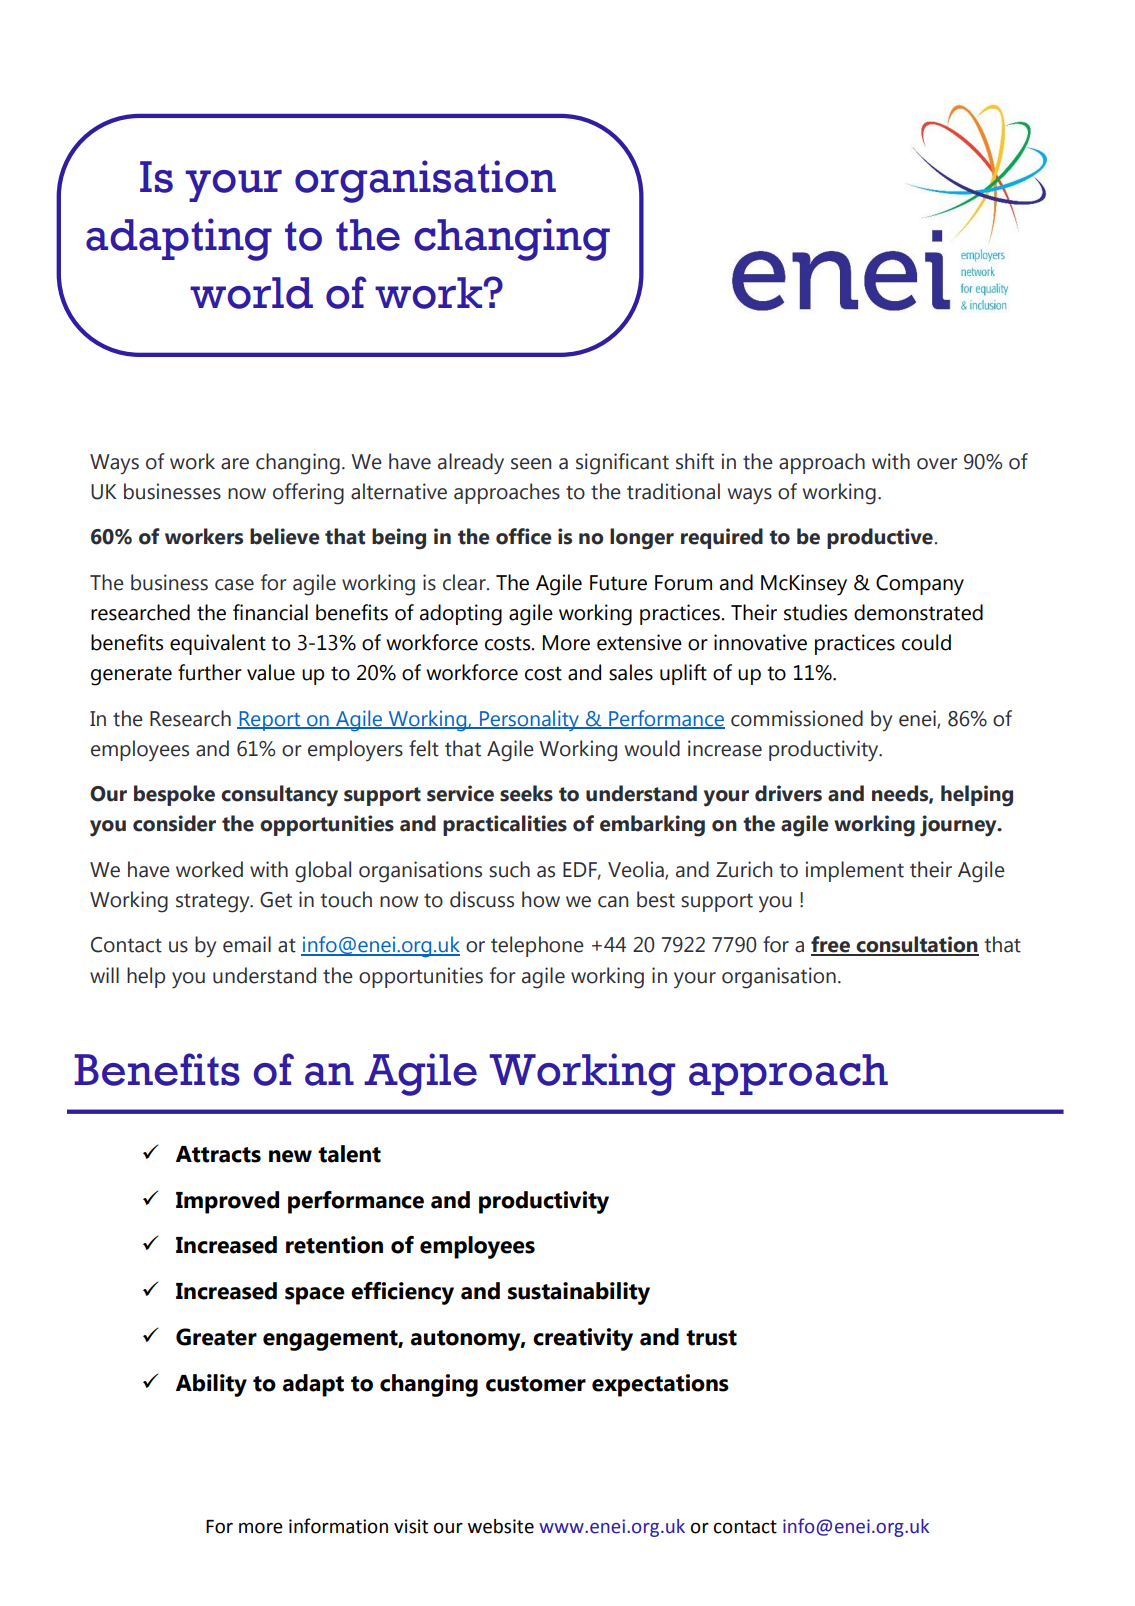 The image size is (1135, 1606). I want to click on website, so click(501, 1526).
